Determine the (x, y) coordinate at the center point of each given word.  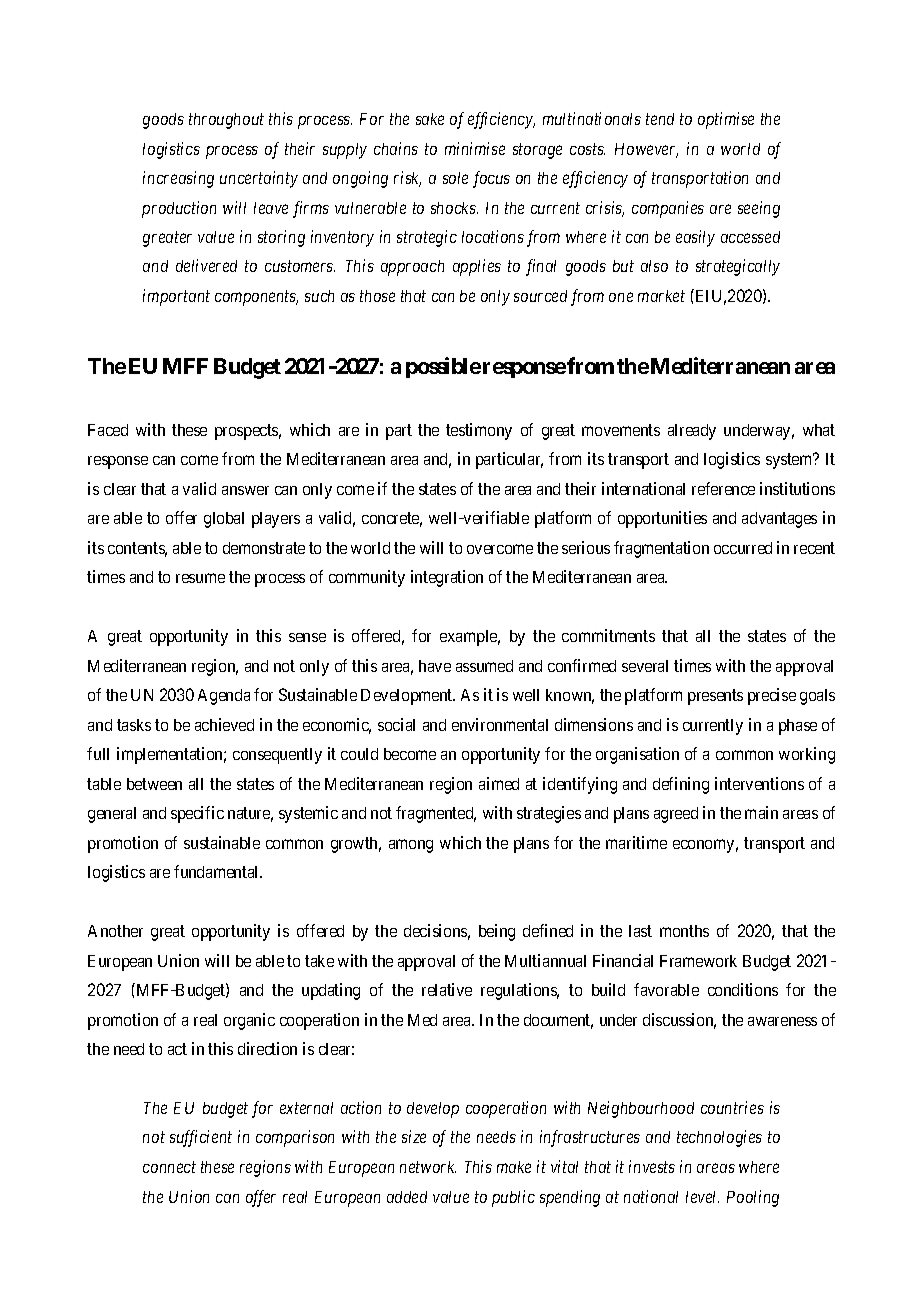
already (692, 432)
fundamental (218, 871)
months (684, 931)
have (435, 666)
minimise (475, 148)
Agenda (224, 697)
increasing (178, 179)
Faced (108, 430)
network (428, 1167)
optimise (726, 120)
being (497, 932)
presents (715, 697)
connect (169, 1167)
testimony (479, 431)
